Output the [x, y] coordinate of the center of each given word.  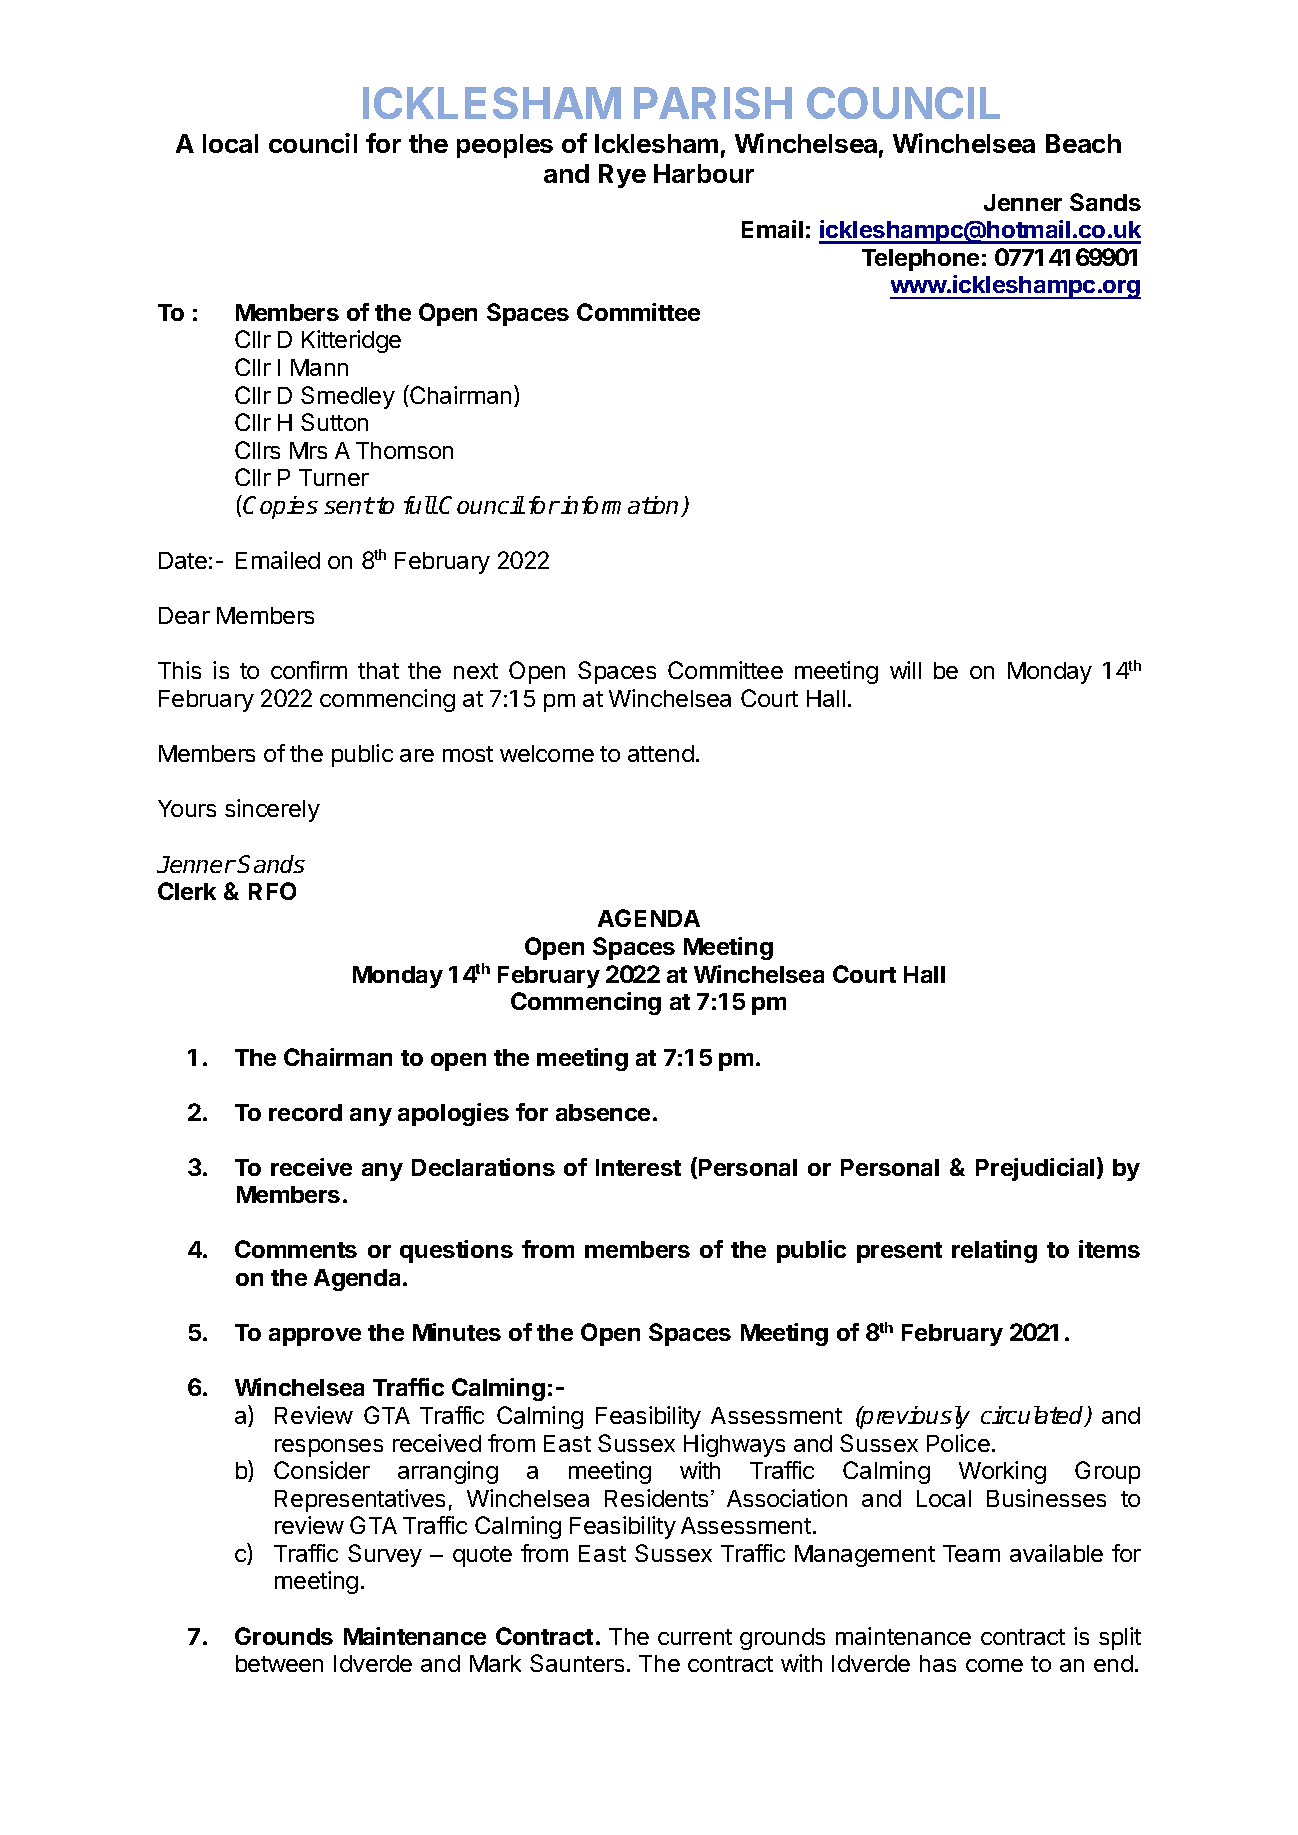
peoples [505, 146]
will [905, 670]
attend [661, 753]
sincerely [272, 810]
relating [994, 1251]
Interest [638, 1167]
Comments [296, 1249]
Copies [280, 507]
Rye [622, 176]
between [279, 1663]
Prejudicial [1035, 1169]
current [695, 1637]
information [621, 506]
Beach [1083, 143]
